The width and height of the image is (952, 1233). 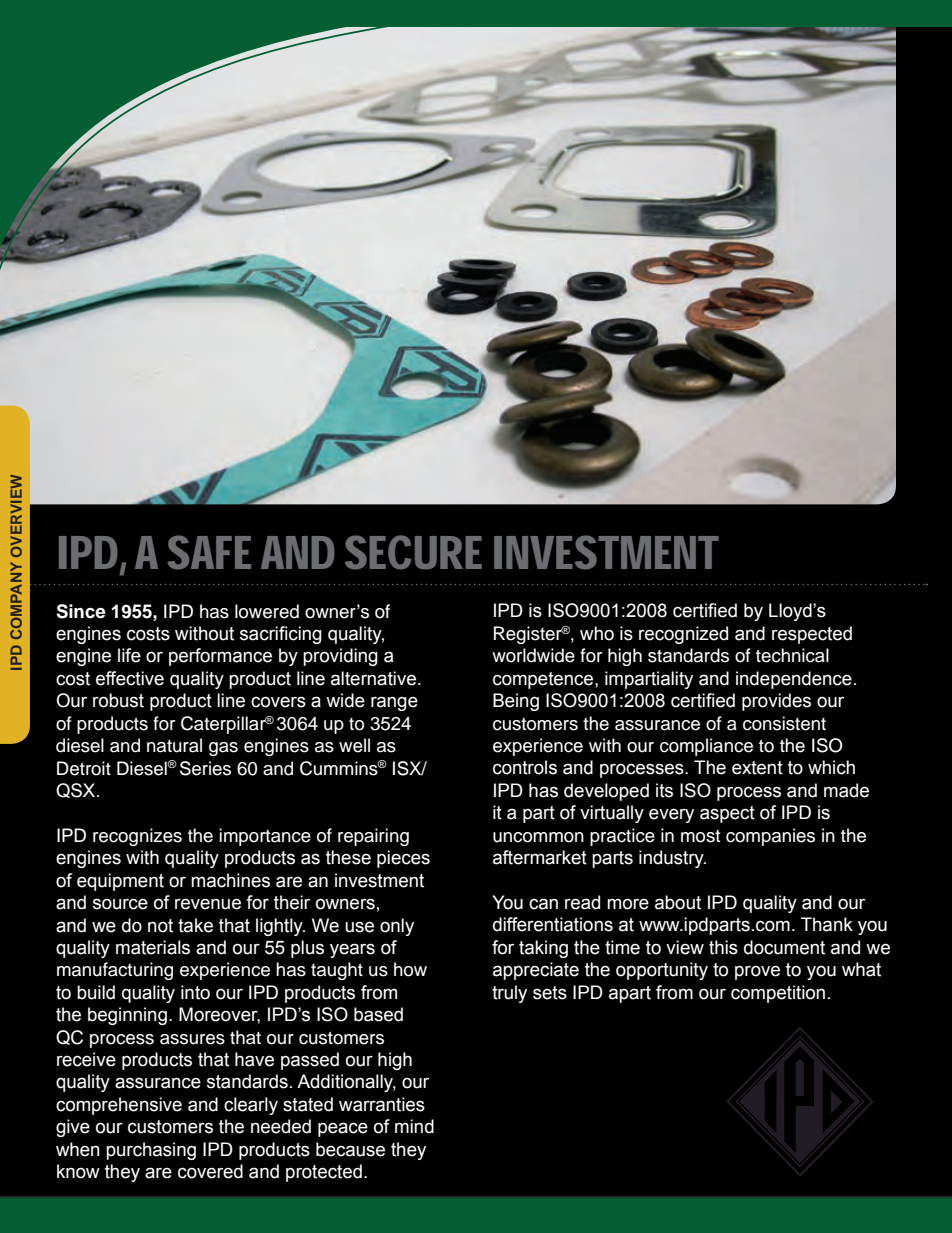 What do you see at coordinates (812, 635) in the image?
I see `respected` at bounding box center [812, 635].
